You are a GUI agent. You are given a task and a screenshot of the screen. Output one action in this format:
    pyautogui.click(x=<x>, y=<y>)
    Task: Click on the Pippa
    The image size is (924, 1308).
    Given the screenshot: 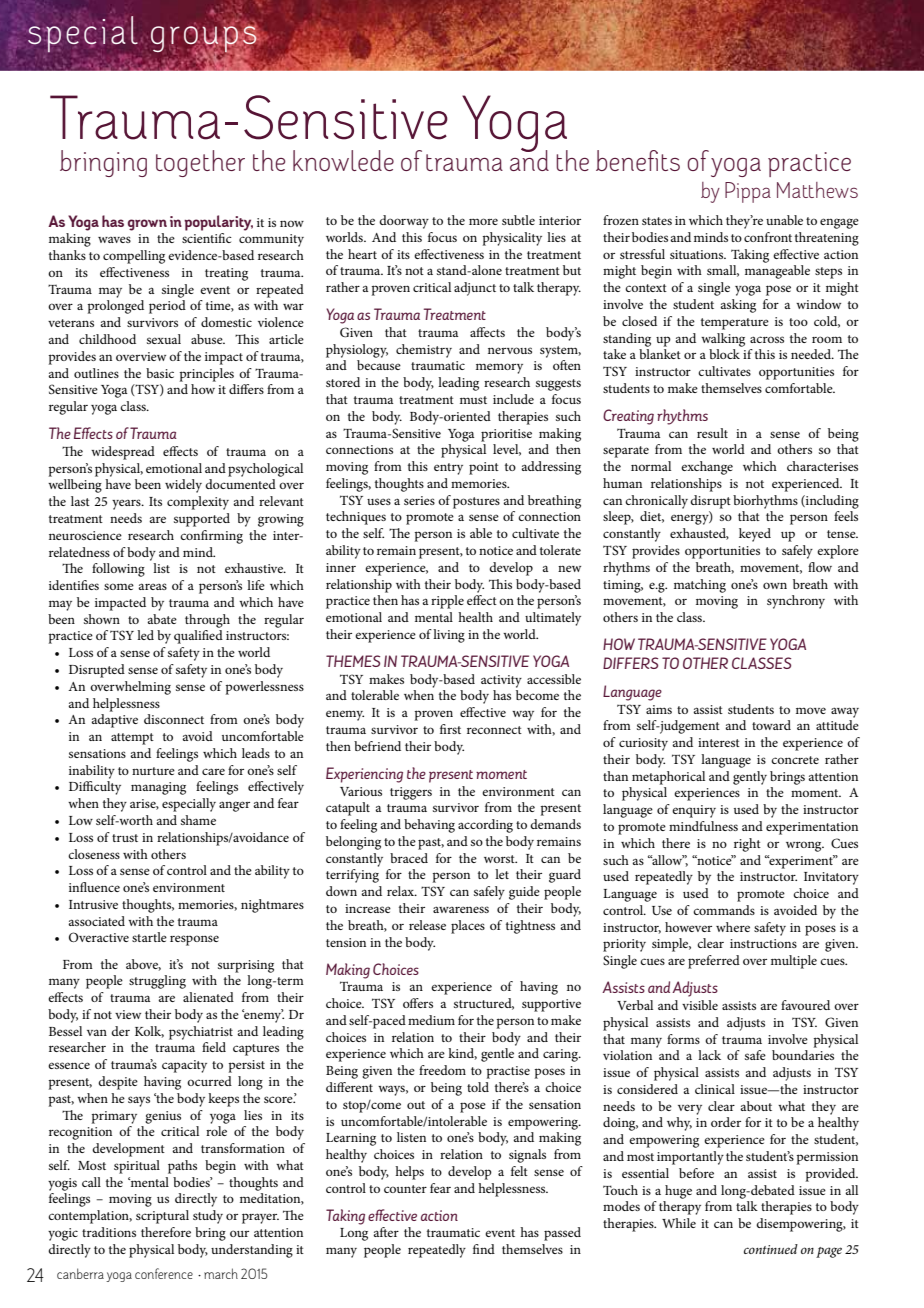 What is the action you would take?
    pyautogui.click(x=748, y=192)
